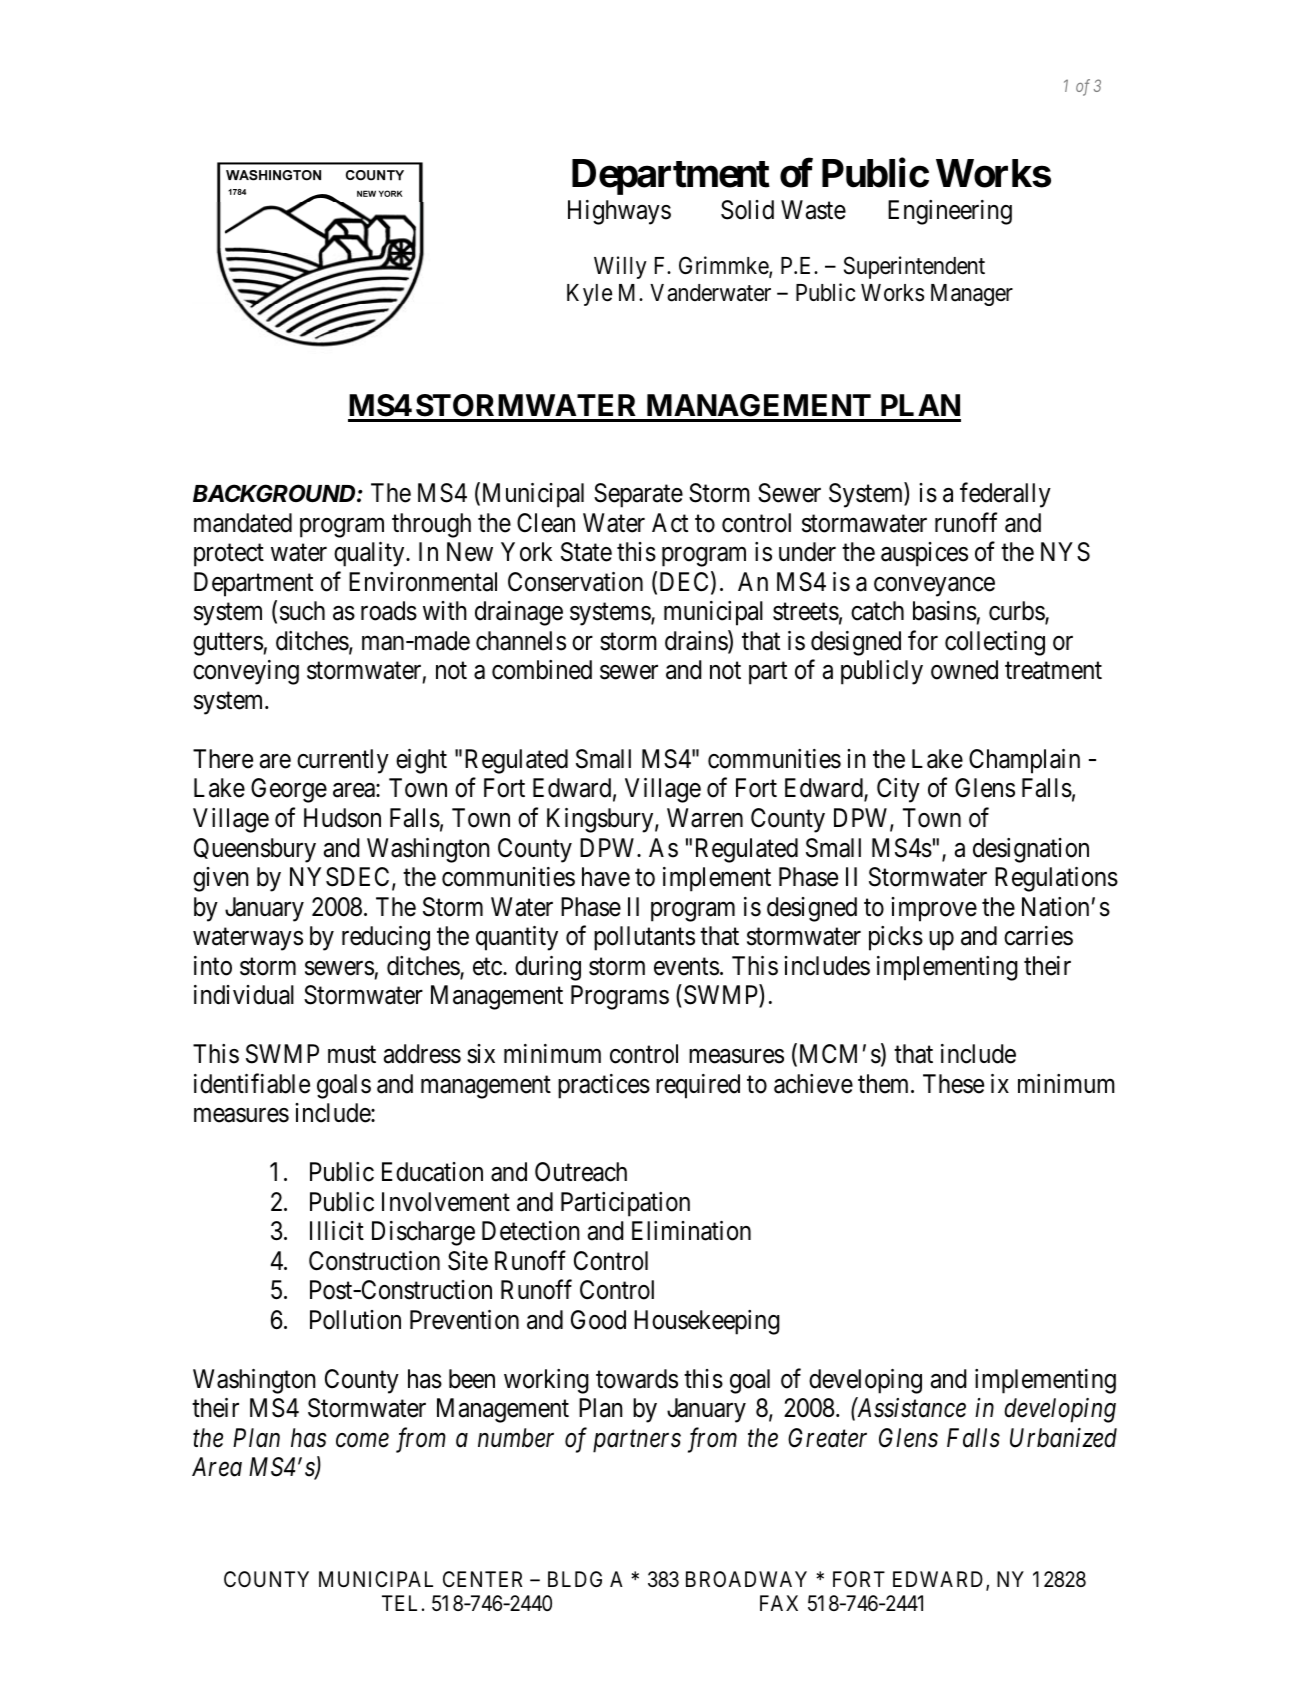  I want to click on come, so click(362, 1441).
